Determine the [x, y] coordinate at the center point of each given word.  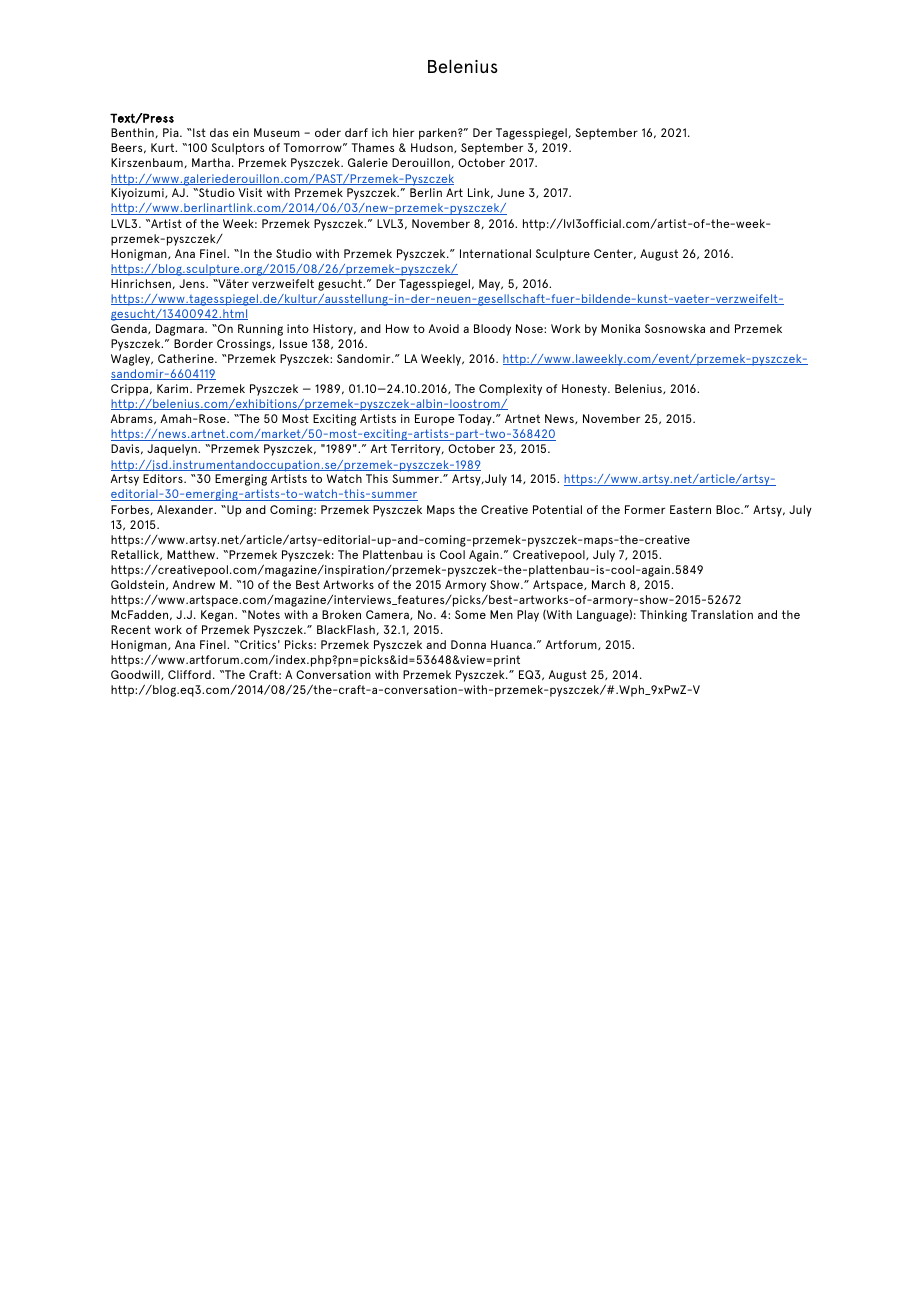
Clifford [189, 674]
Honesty [585, 390]
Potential [557, 509]
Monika [620, 328]
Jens [193, 283]
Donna [468, 644]
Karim [174, 388]
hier [403, 132]
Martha [211, 162]
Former [645, 509]
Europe [435, 420]
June [511, 192]
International [495, 253]
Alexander [186, 509]
